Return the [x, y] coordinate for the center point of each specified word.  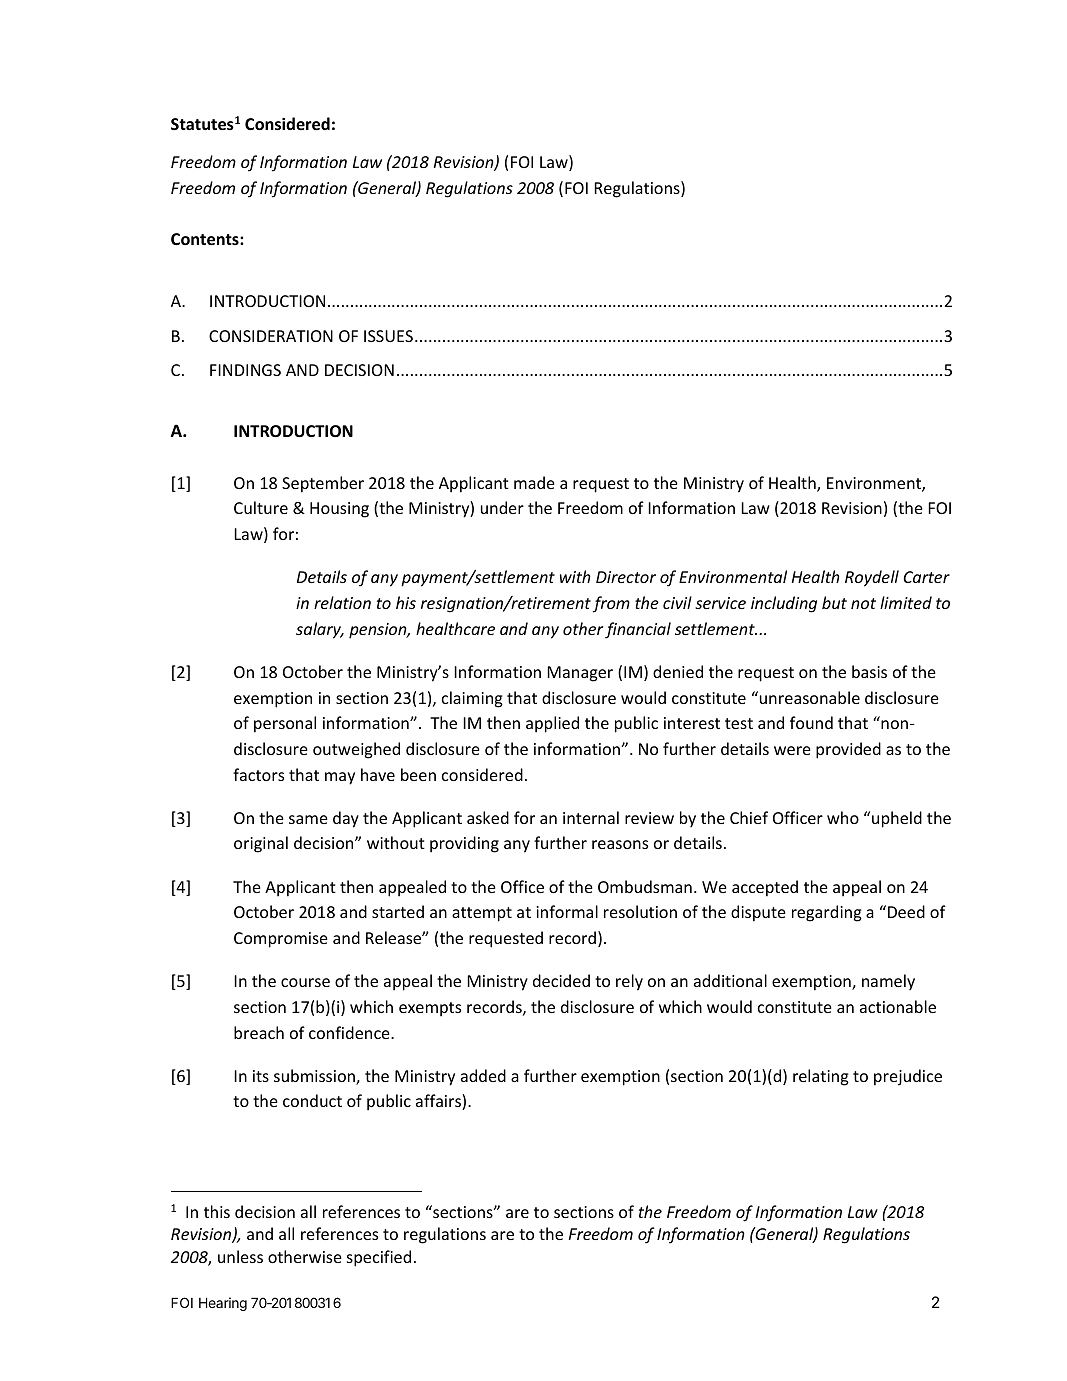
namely [888, 982]
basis [869, 671]
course [305, 982]
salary [319, 630]
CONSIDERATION [271, 336]
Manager [580, 674]
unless [240, 1256]
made [534, 482]
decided [561, 980]
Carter [927, 577]
